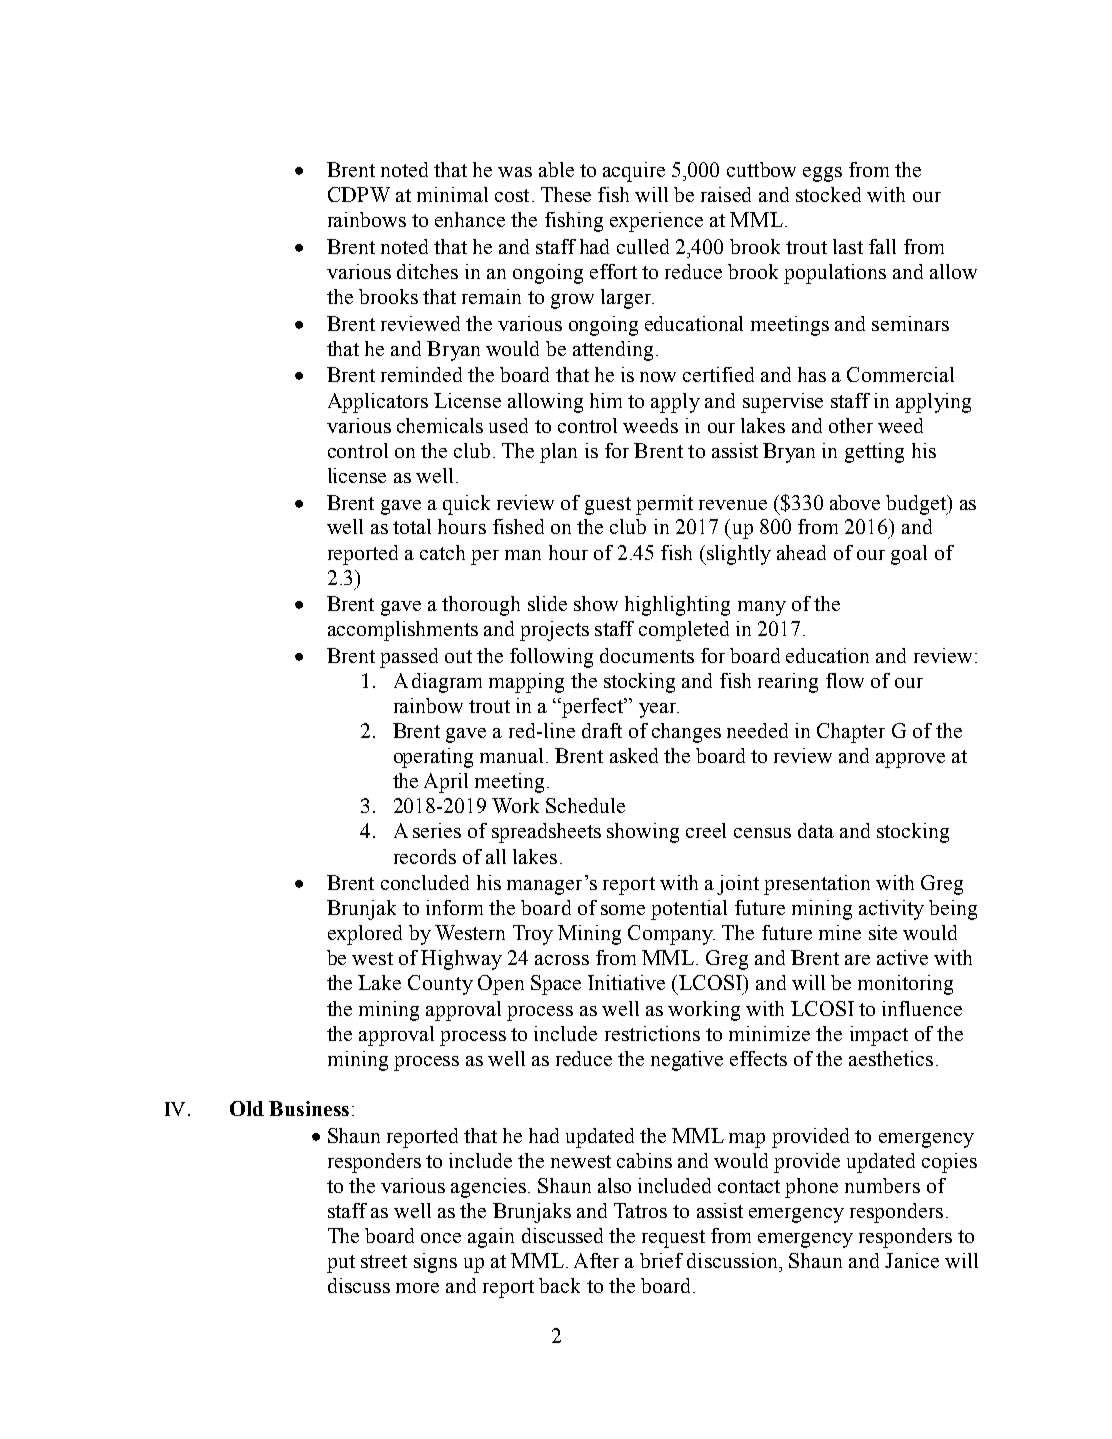 The image size is (1112, 1439). I want to click on explored, so click(365, 935).
